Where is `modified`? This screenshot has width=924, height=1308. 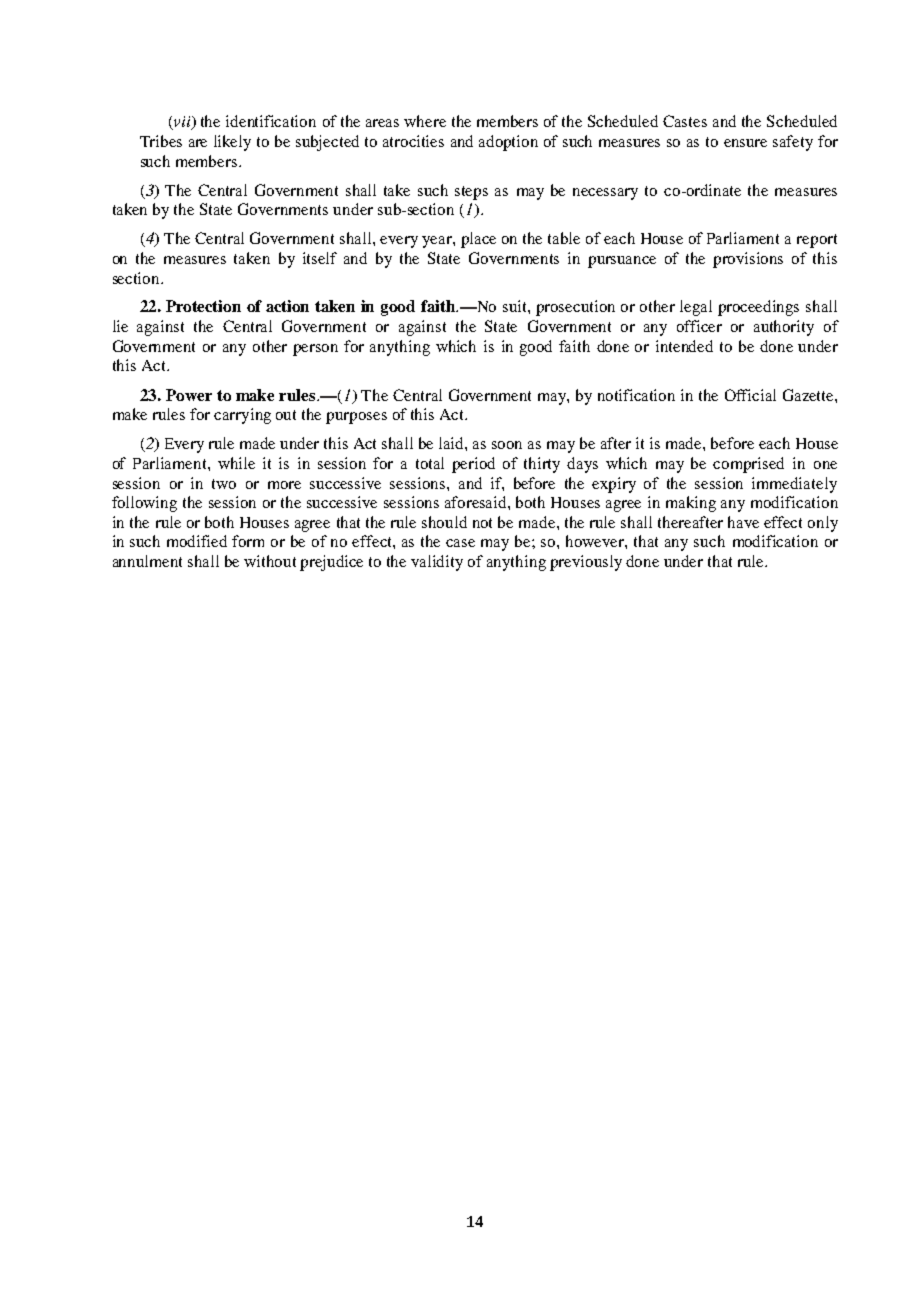
modified is located at coordinates (197, 541).
